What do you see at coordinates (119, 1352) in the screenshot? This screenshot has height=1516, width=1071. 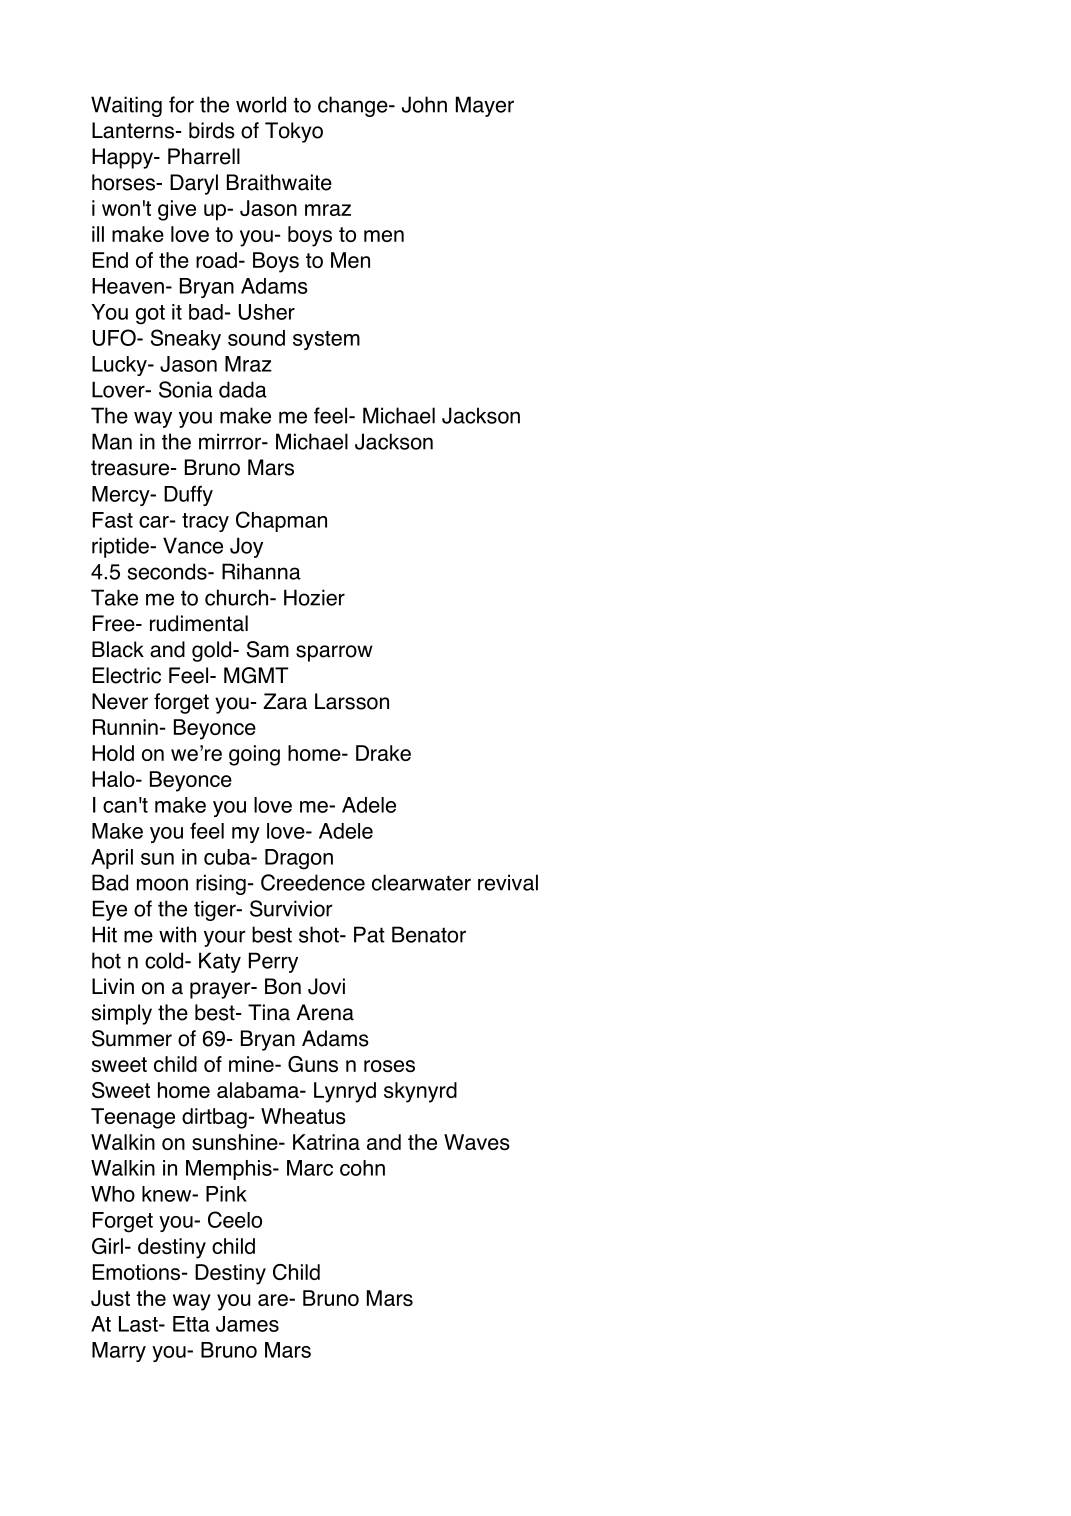 I see `Marry` at bounding box center [119, 1352].
